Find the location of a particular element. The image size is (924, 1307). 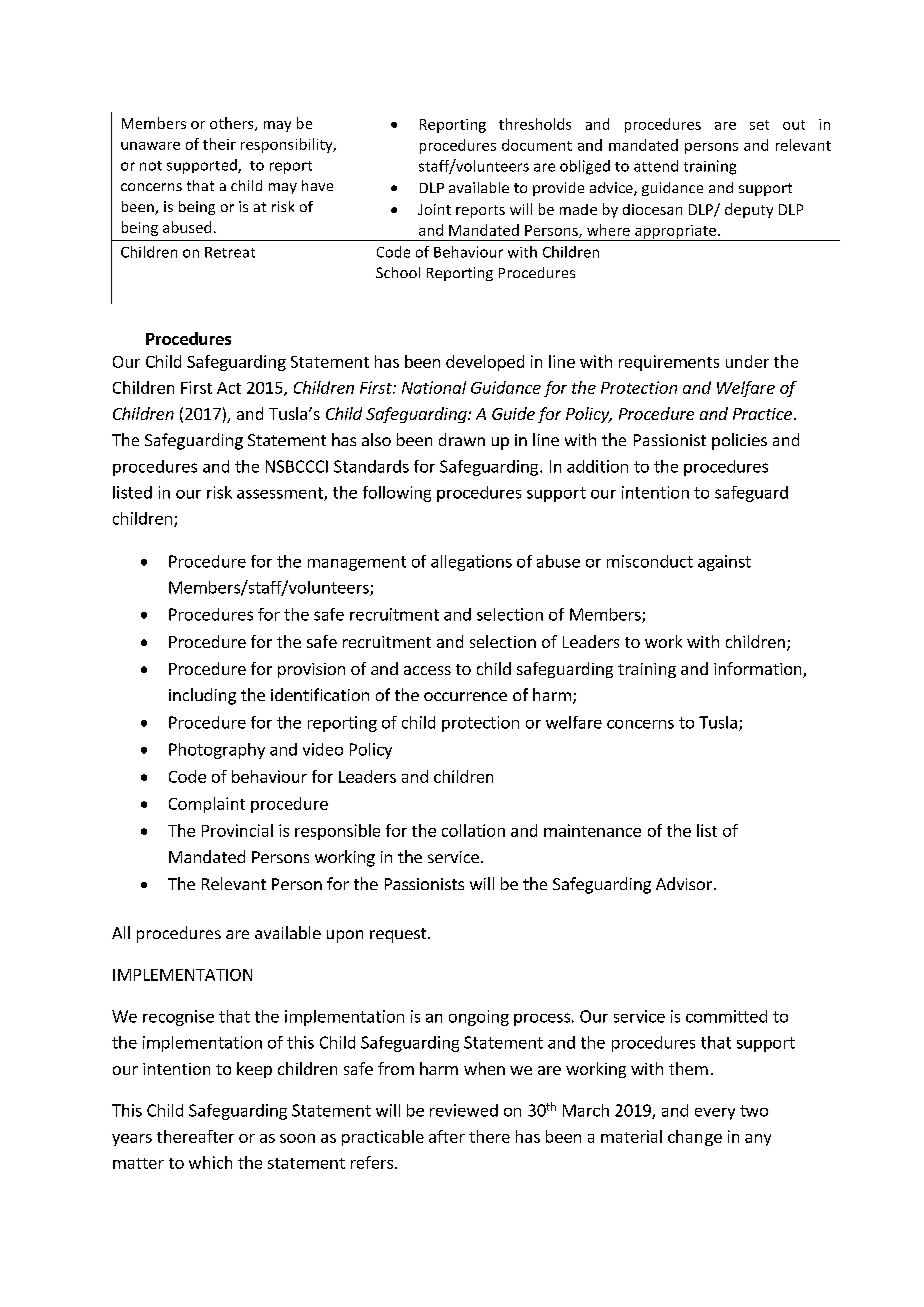

National is located at coordinates (434, 387).
